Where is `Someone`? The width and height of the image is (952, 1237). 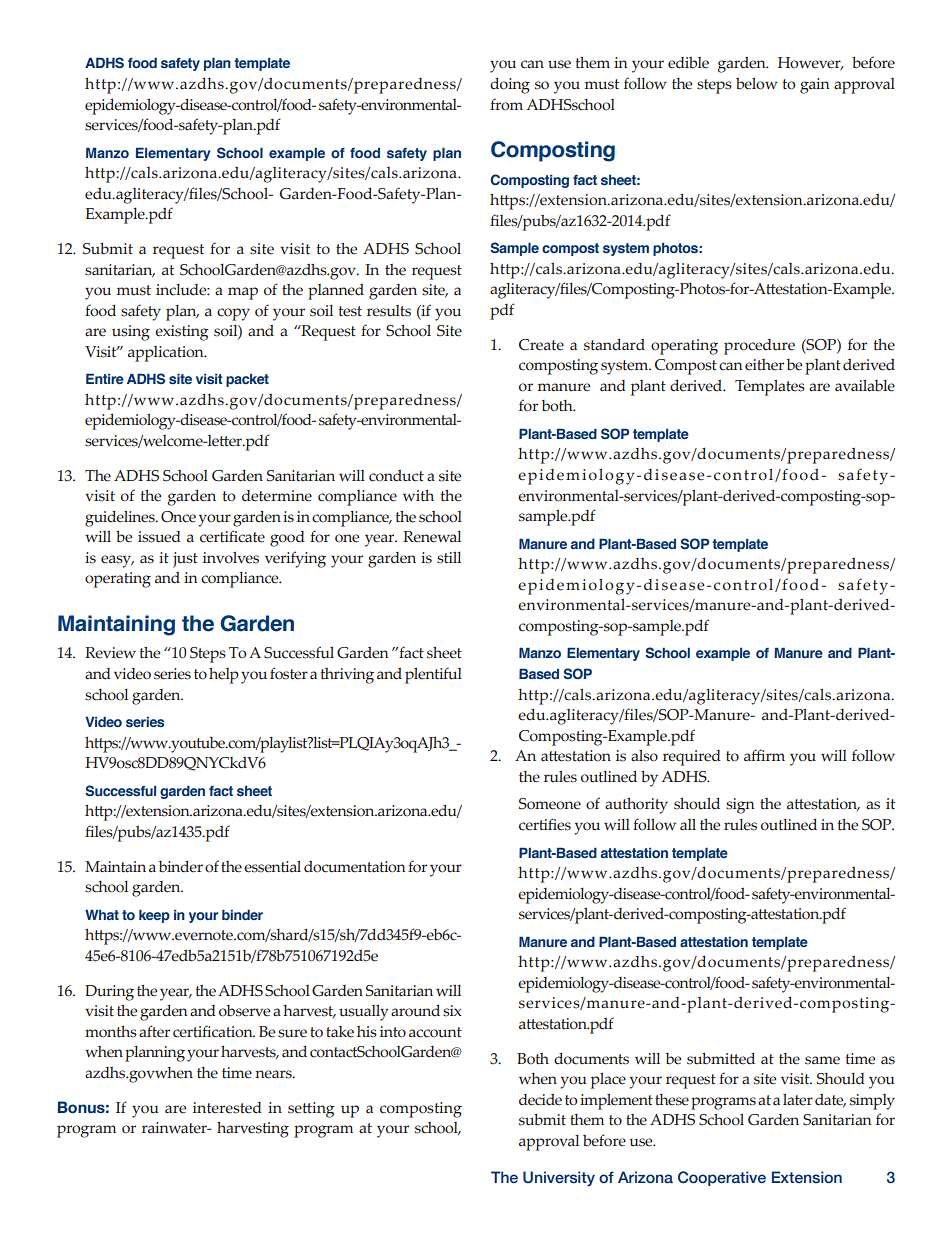
Someone is located at coordinates (550, 804).
